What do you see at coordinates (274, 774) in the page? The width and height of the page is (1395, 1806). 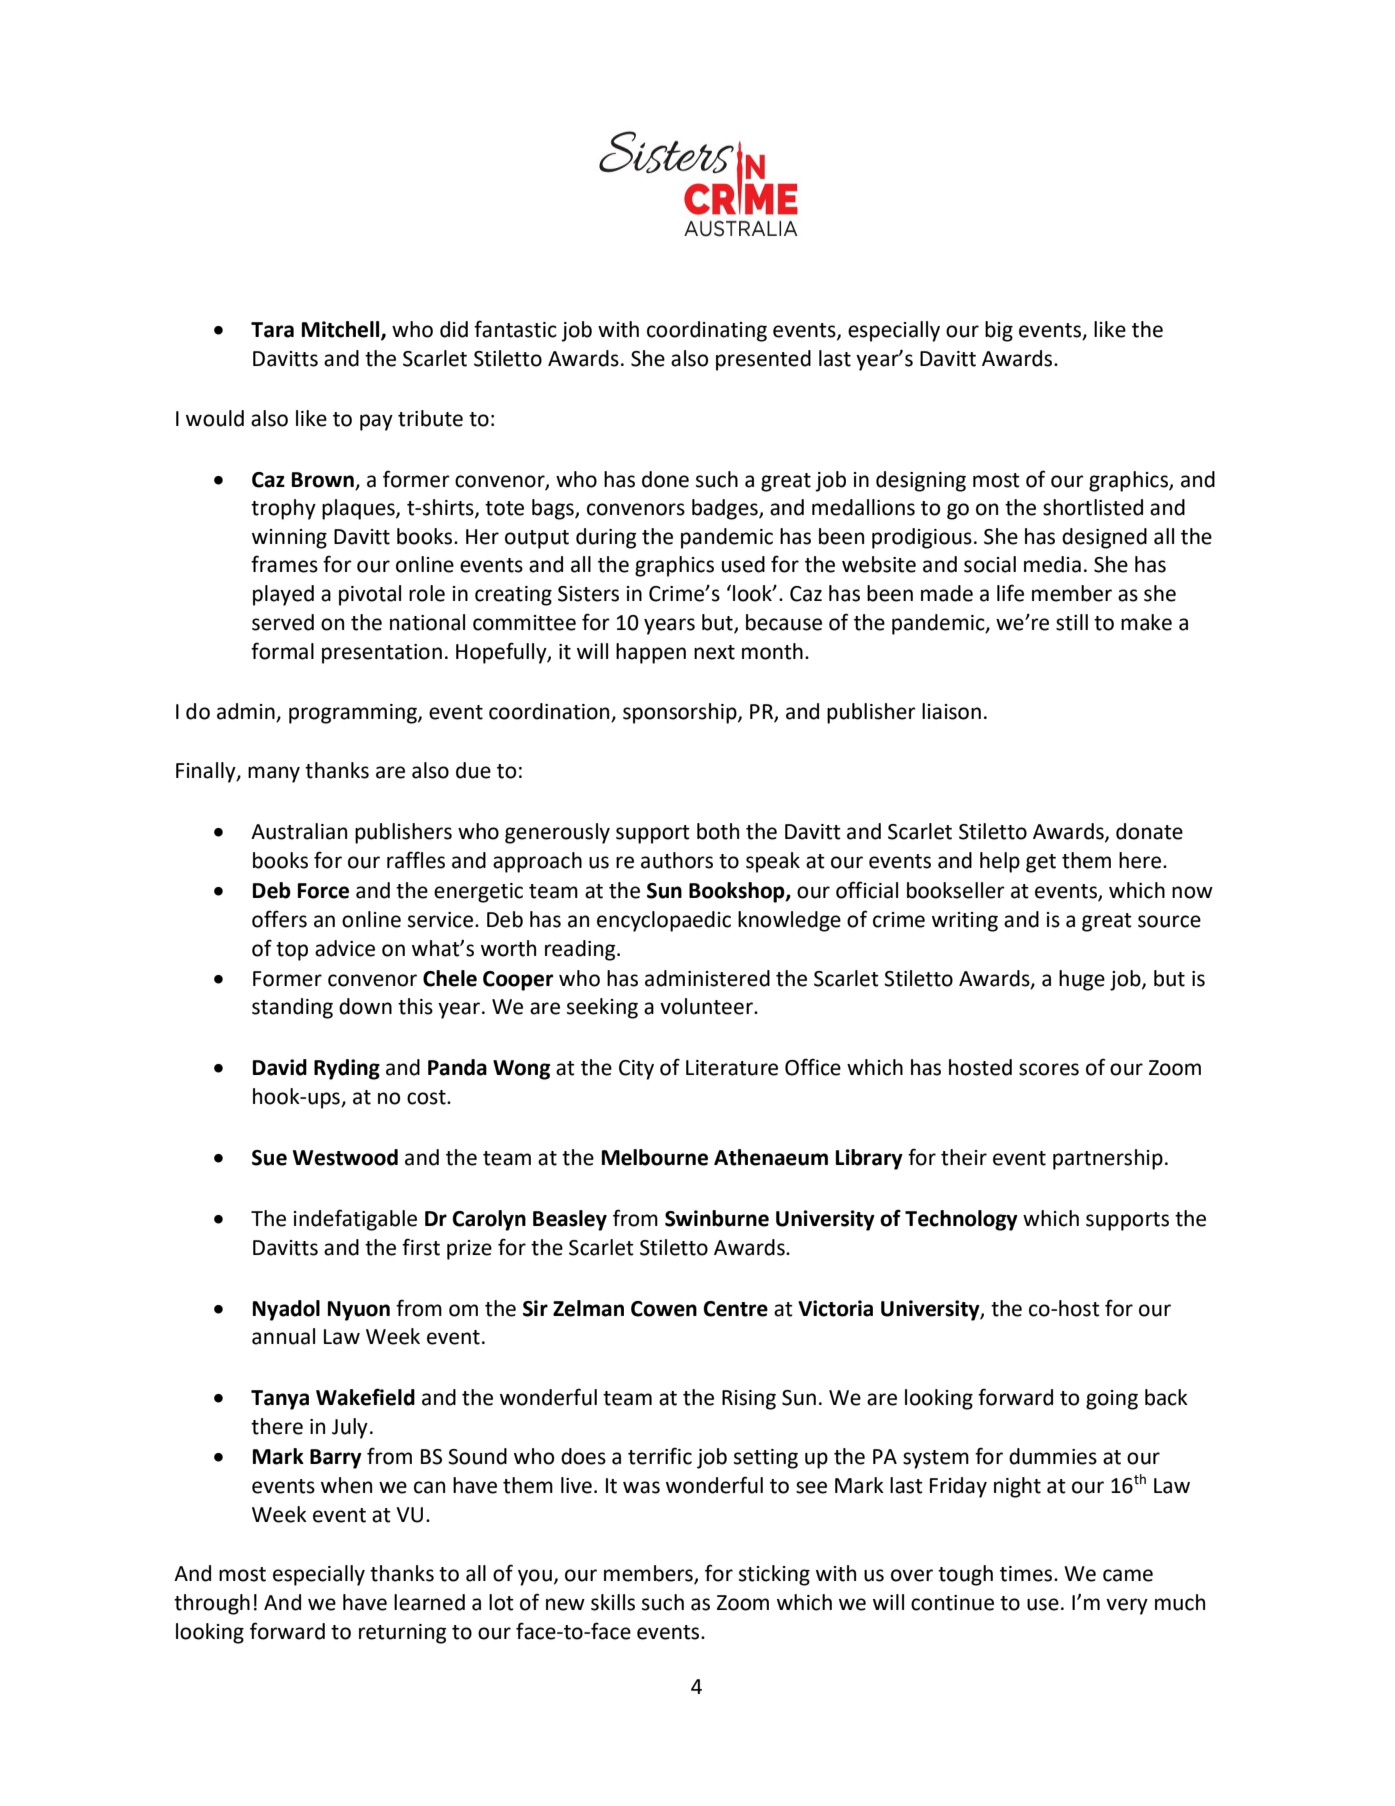 I see `many` at bounding box center [274, 774].
